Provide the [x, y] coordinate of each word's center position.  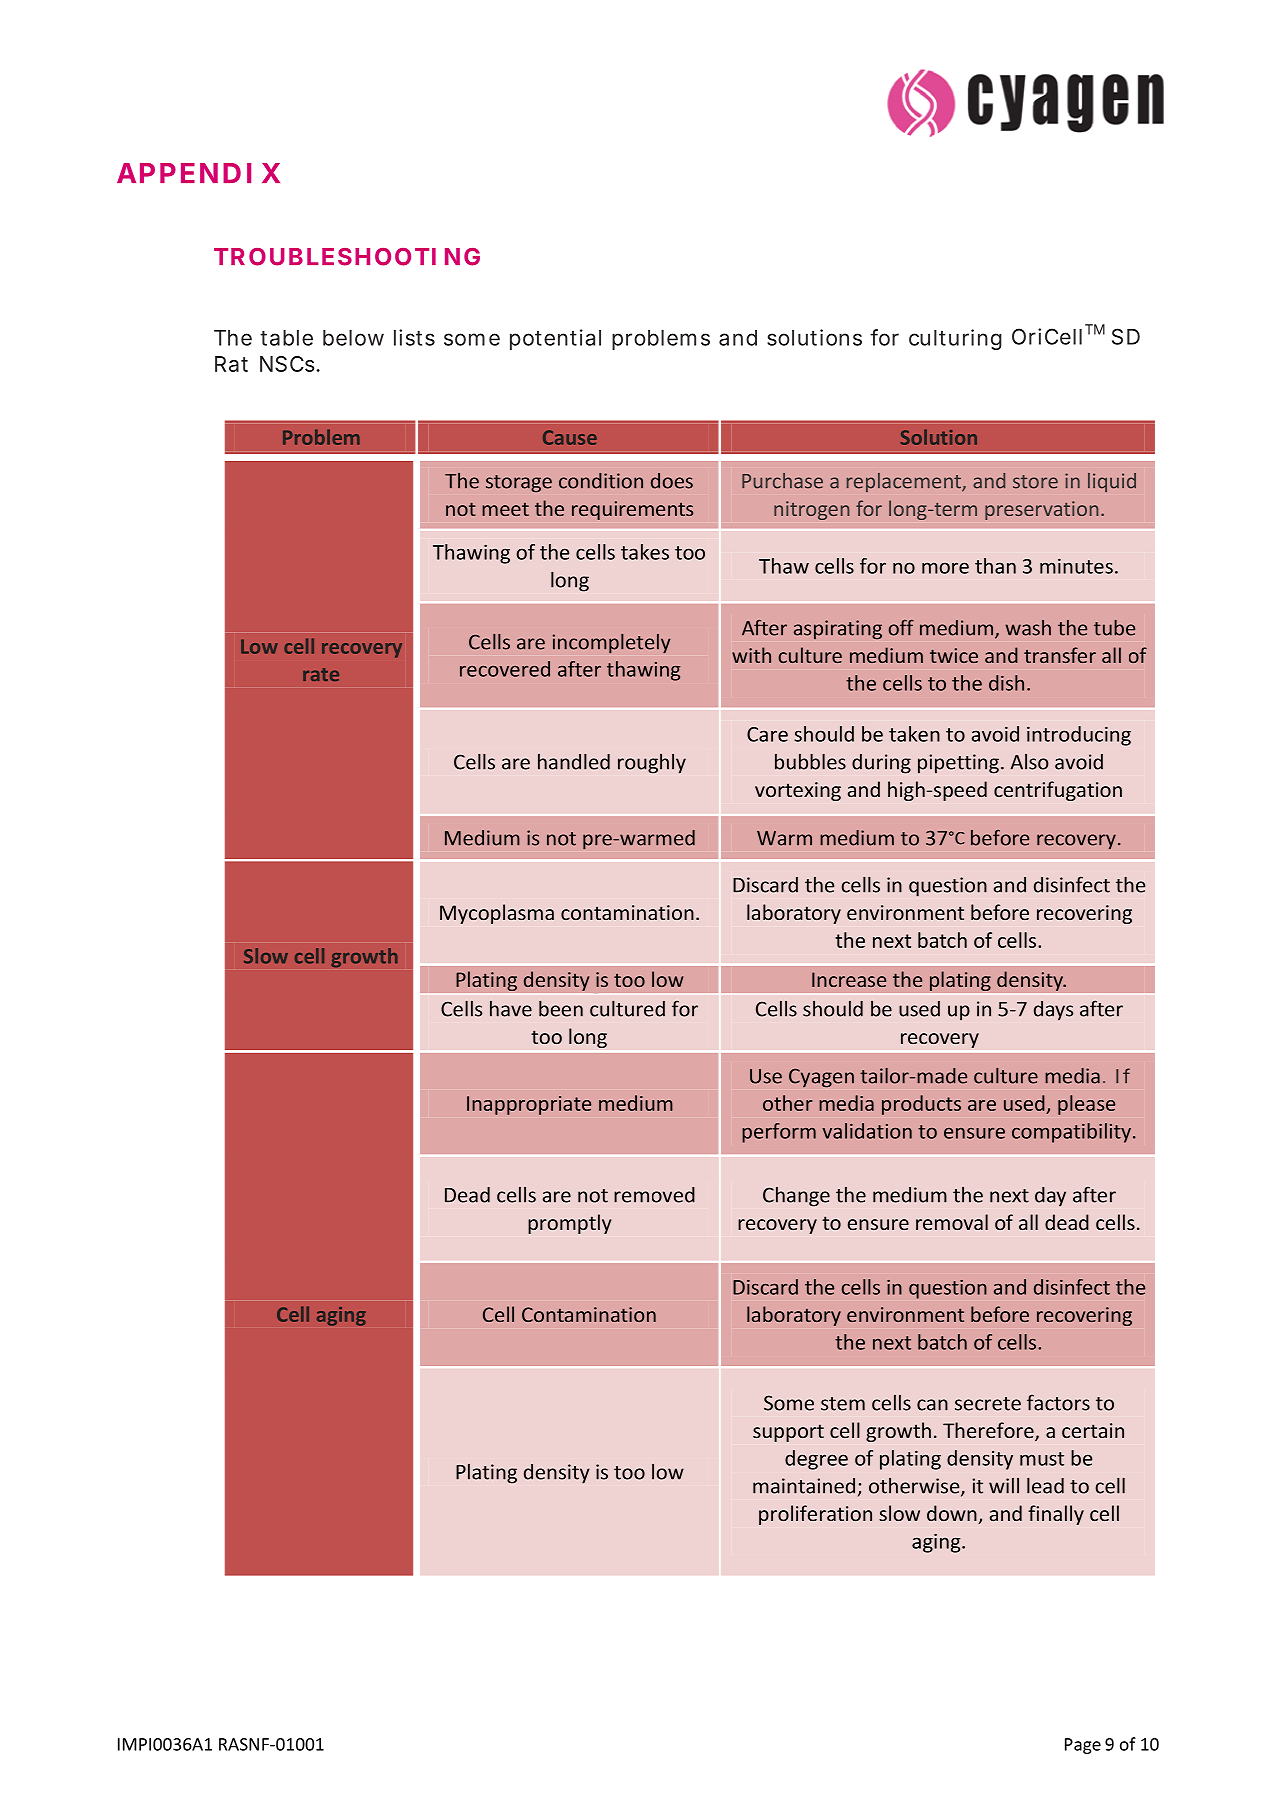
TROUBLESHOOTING [347, 257]
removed [654, 1195]
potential [555, 339]
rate [321, 674]
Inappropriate [529, 1105]
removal [952, 1222]
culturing [955, 339]
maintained [804, 1486]
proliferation [815, 1515]
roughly [652, 764]
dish [1006, 683]
